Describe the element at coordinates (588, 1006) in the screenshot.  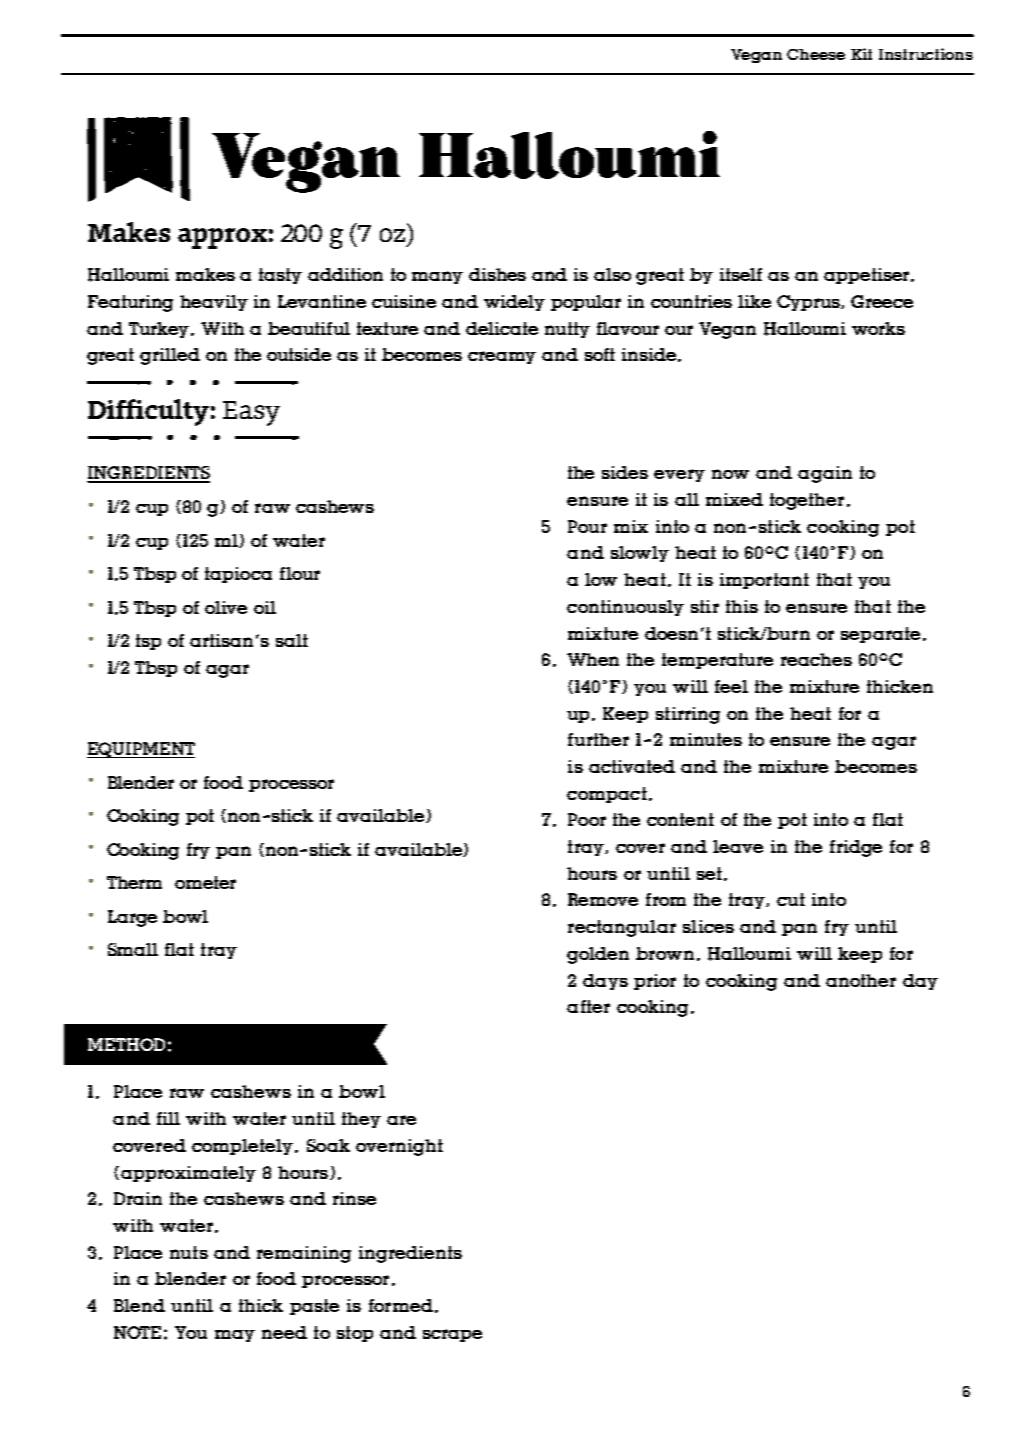
I see `after` at that location.
